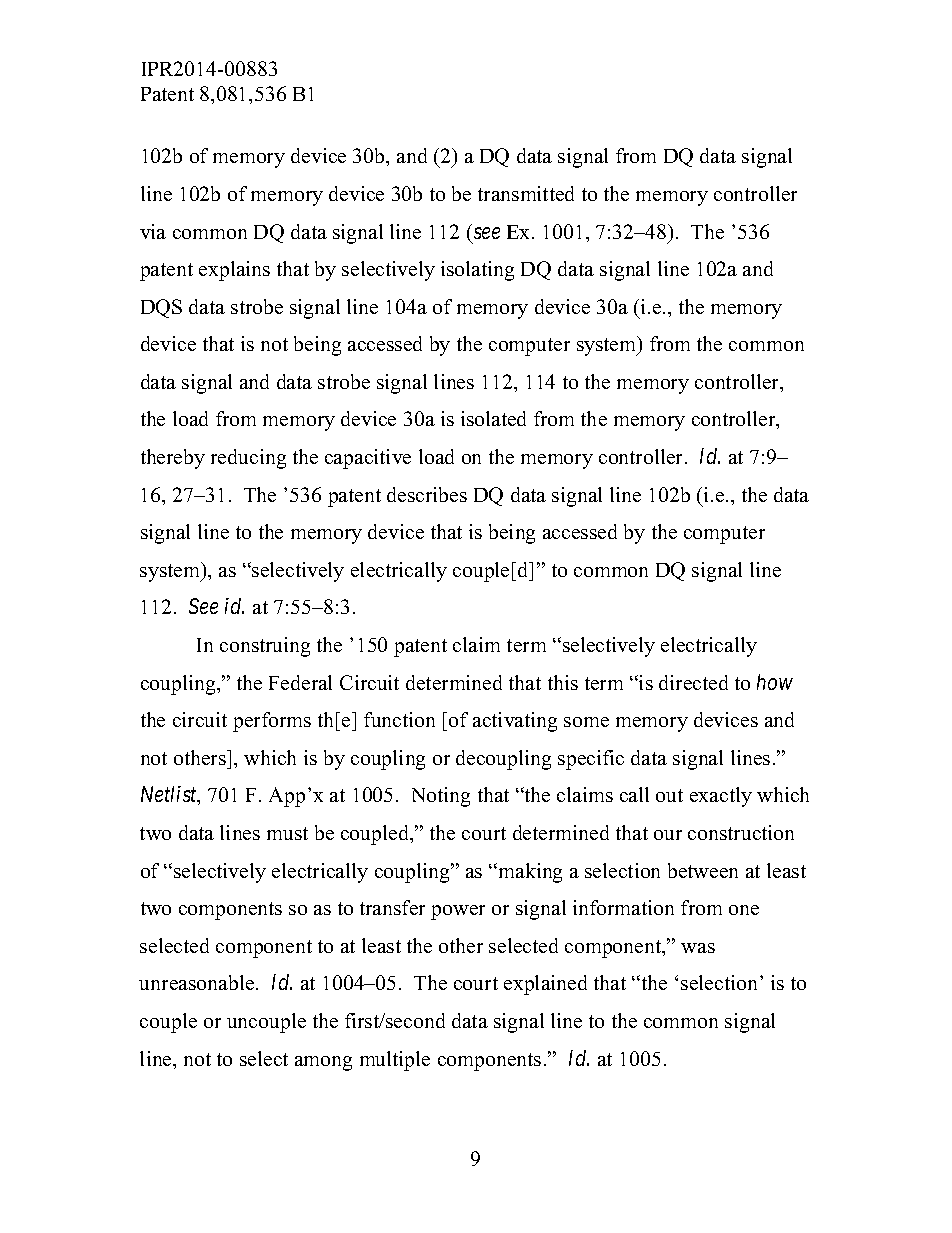 This screenshot has width=952, height=1233. I want to click on explains, so click(234, 271).
